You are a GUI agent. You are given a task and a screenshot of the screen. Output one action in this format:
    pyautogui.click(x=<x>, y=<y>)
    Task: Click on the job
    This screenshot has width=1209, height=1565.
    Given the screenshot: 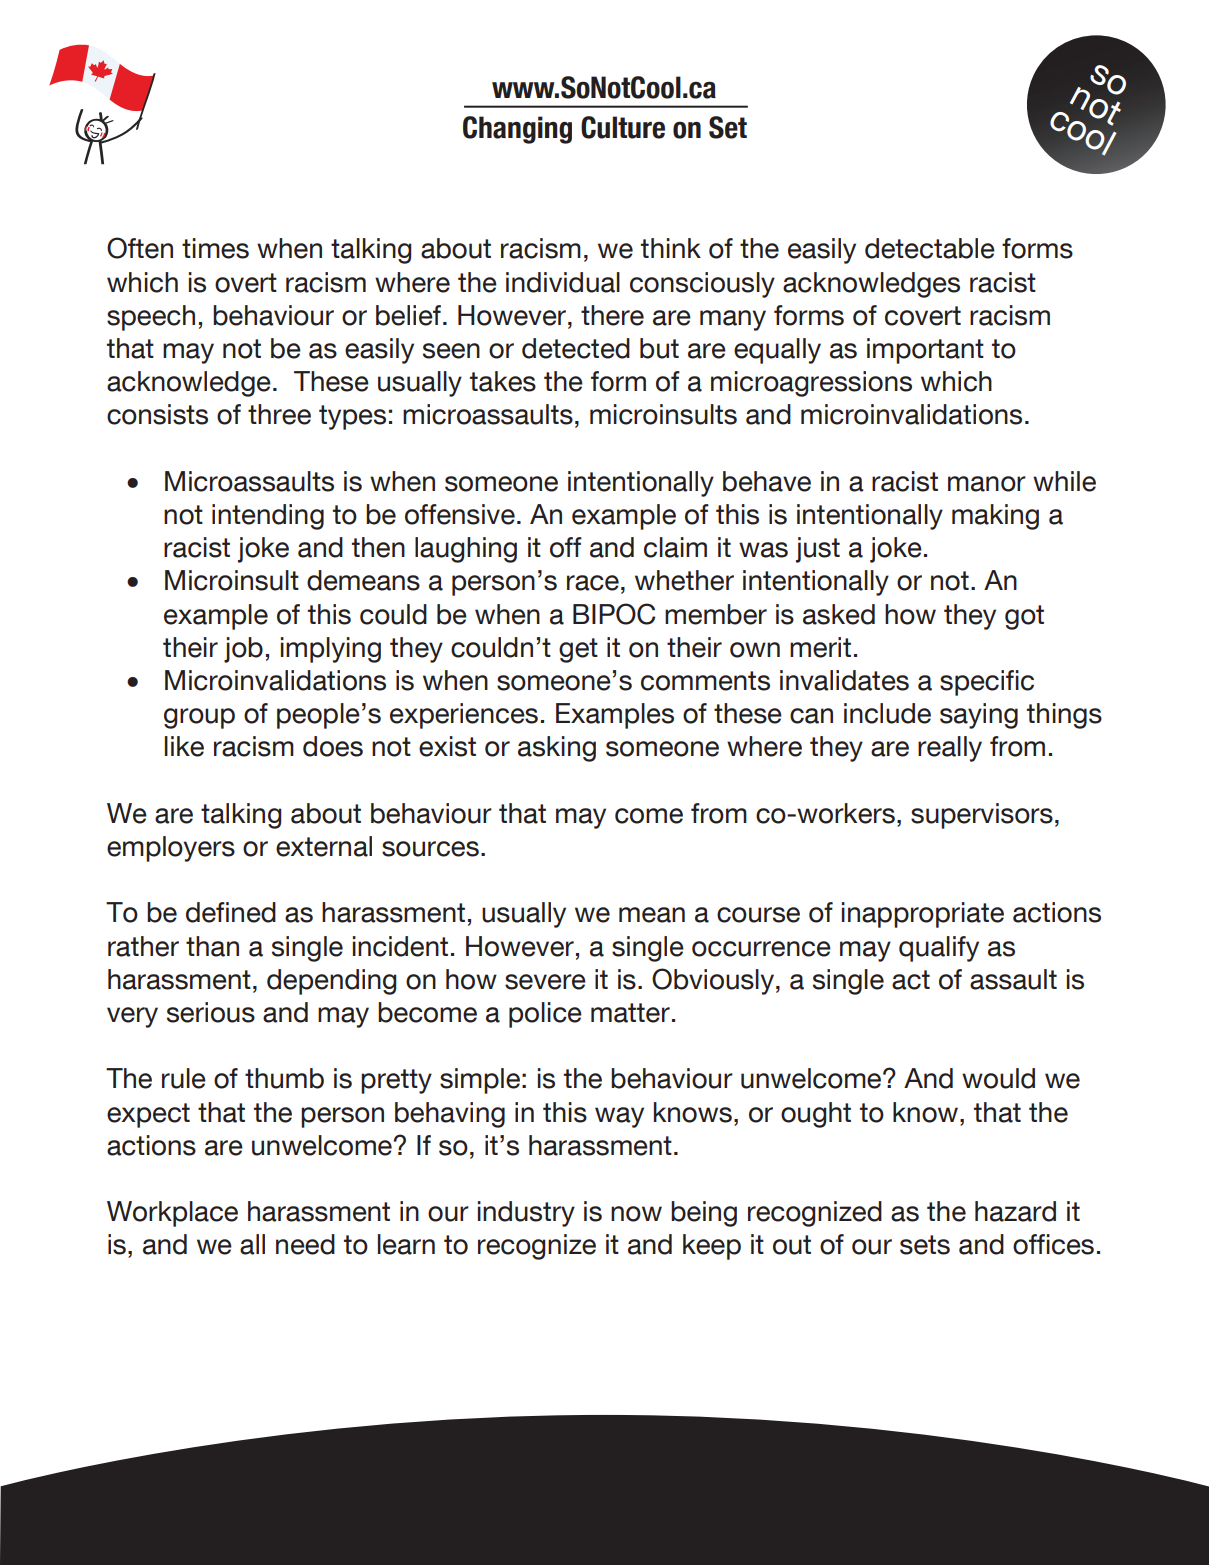 What is the action you would take?
    pyautogui.click(x=243, y=650)
